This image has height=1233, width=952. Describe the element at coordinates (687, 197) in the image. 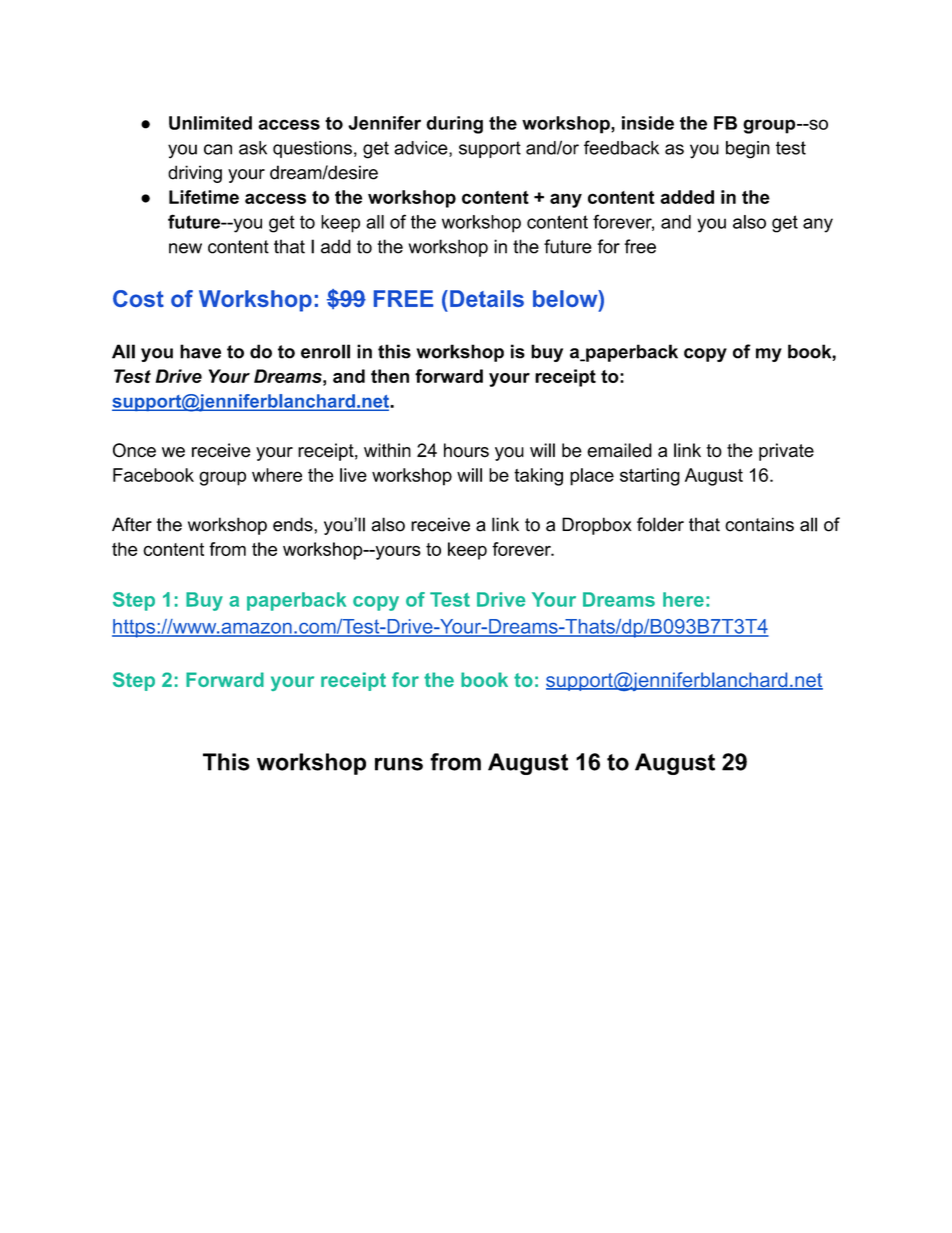

I see `added` at that location.
